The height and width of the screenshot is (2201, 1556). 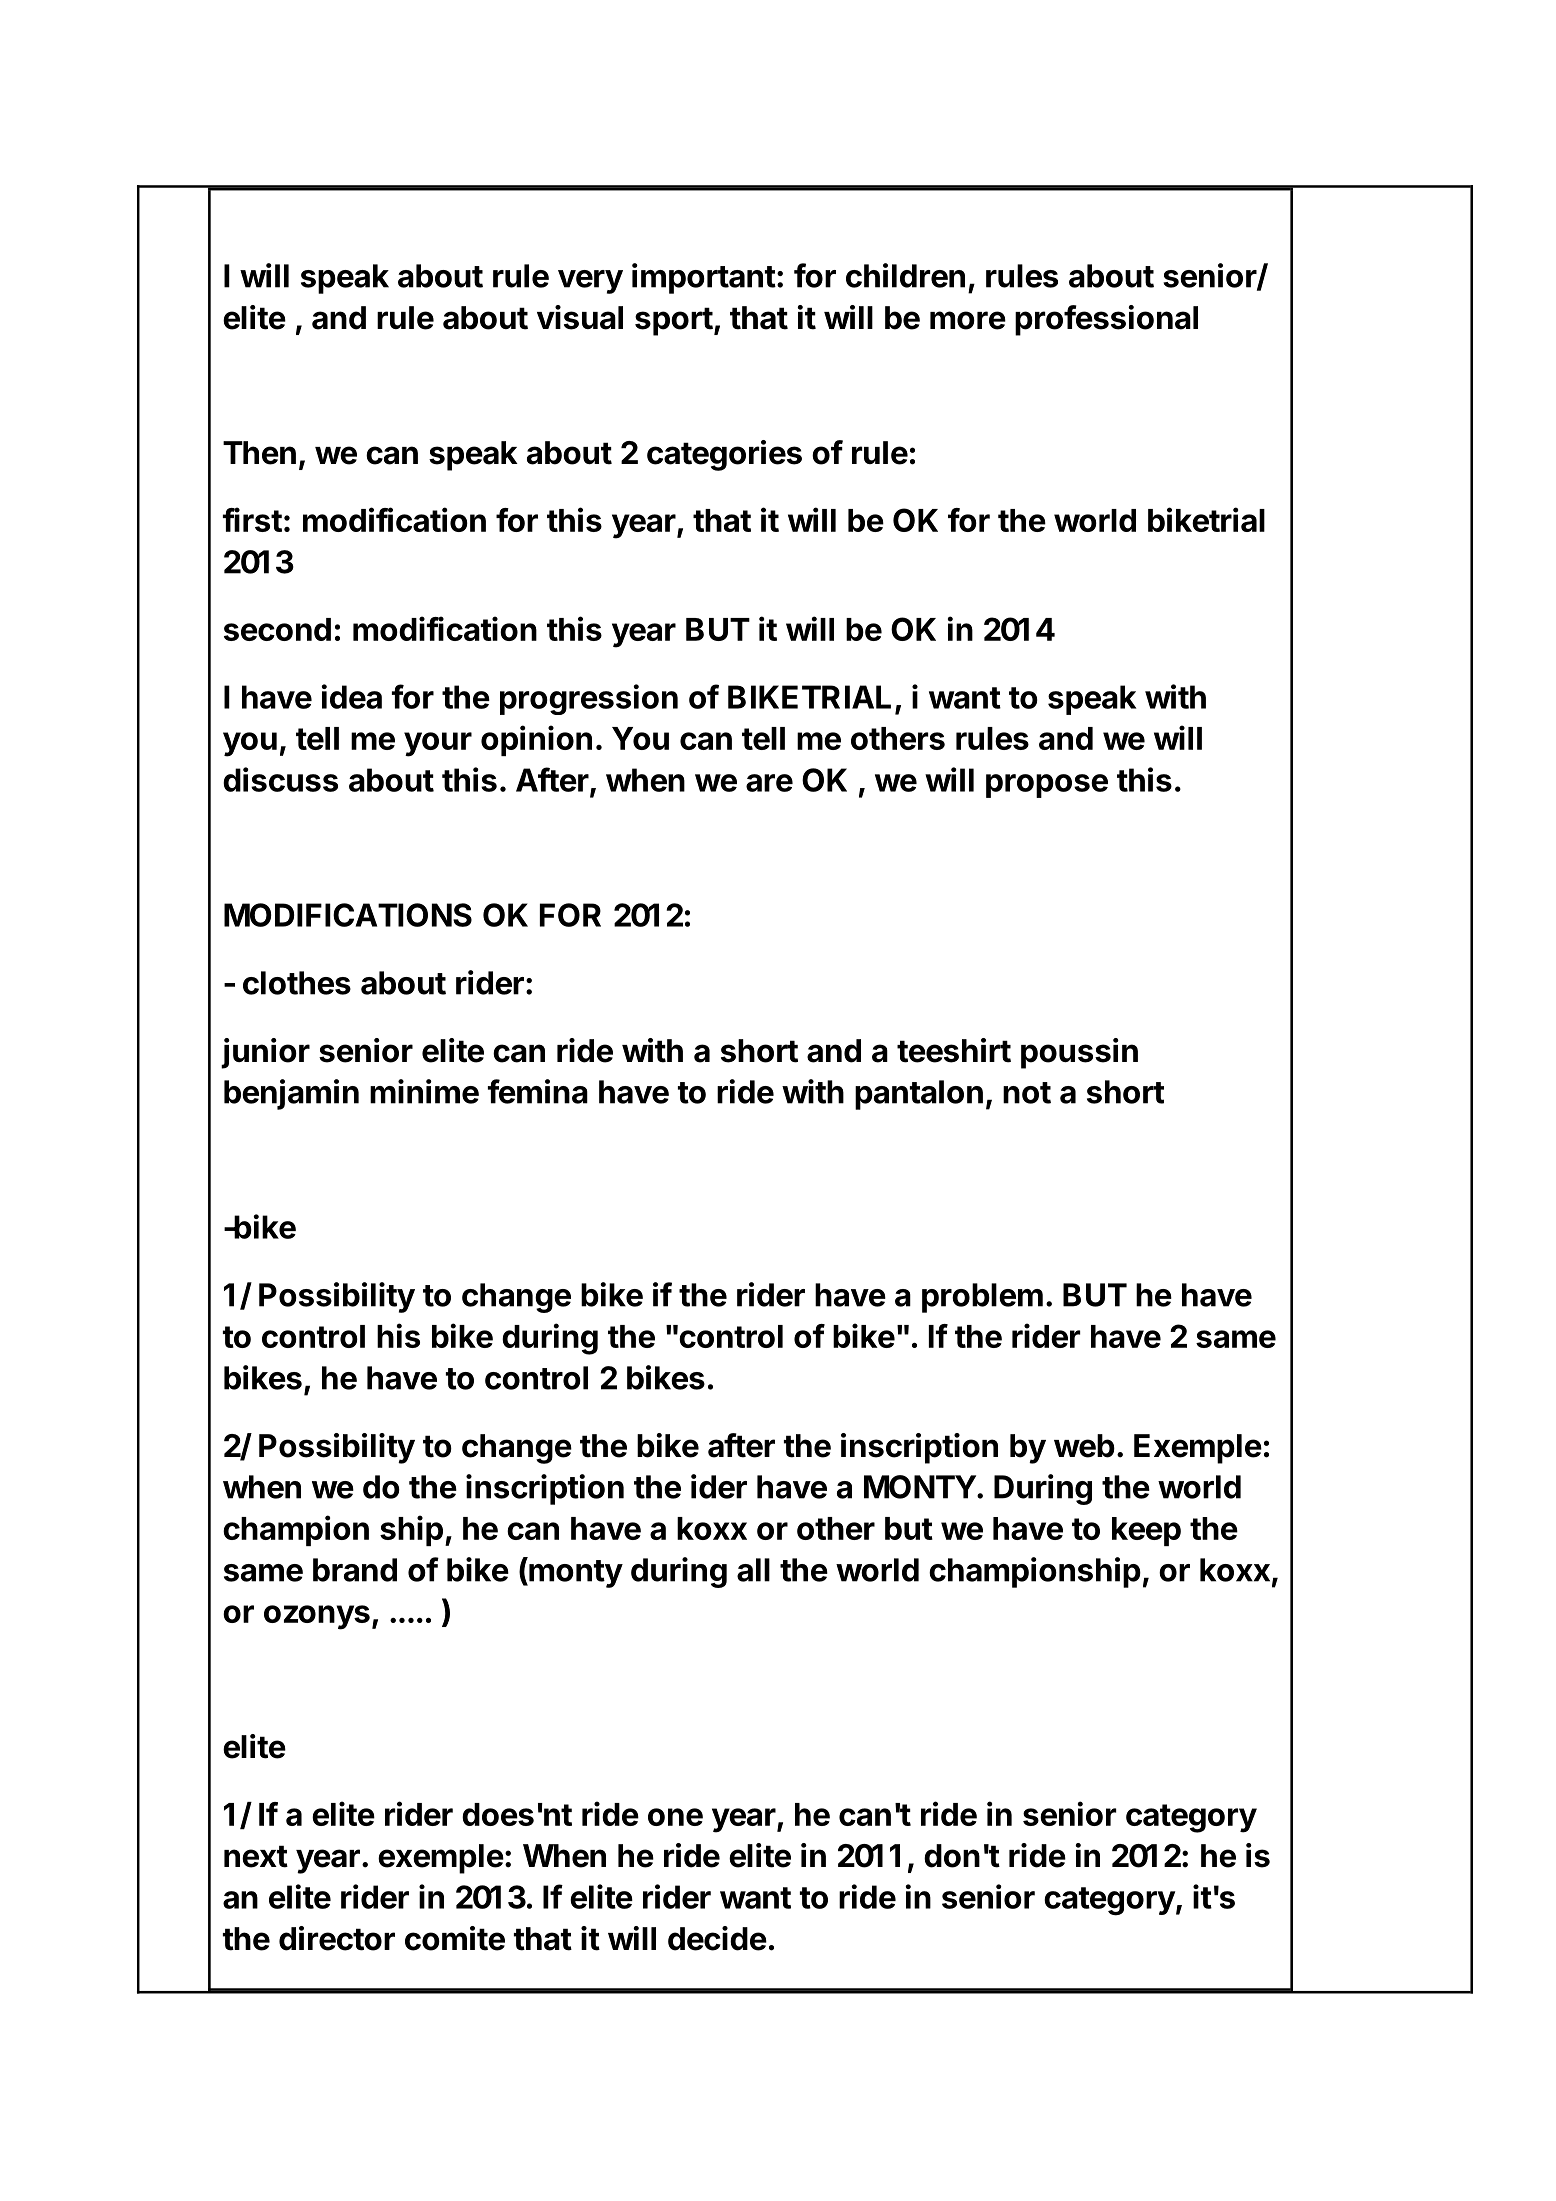 What do you see at coordinates (717, 1938) in the screenshot?
I see `decide` at bounding box center [717, 1938].
